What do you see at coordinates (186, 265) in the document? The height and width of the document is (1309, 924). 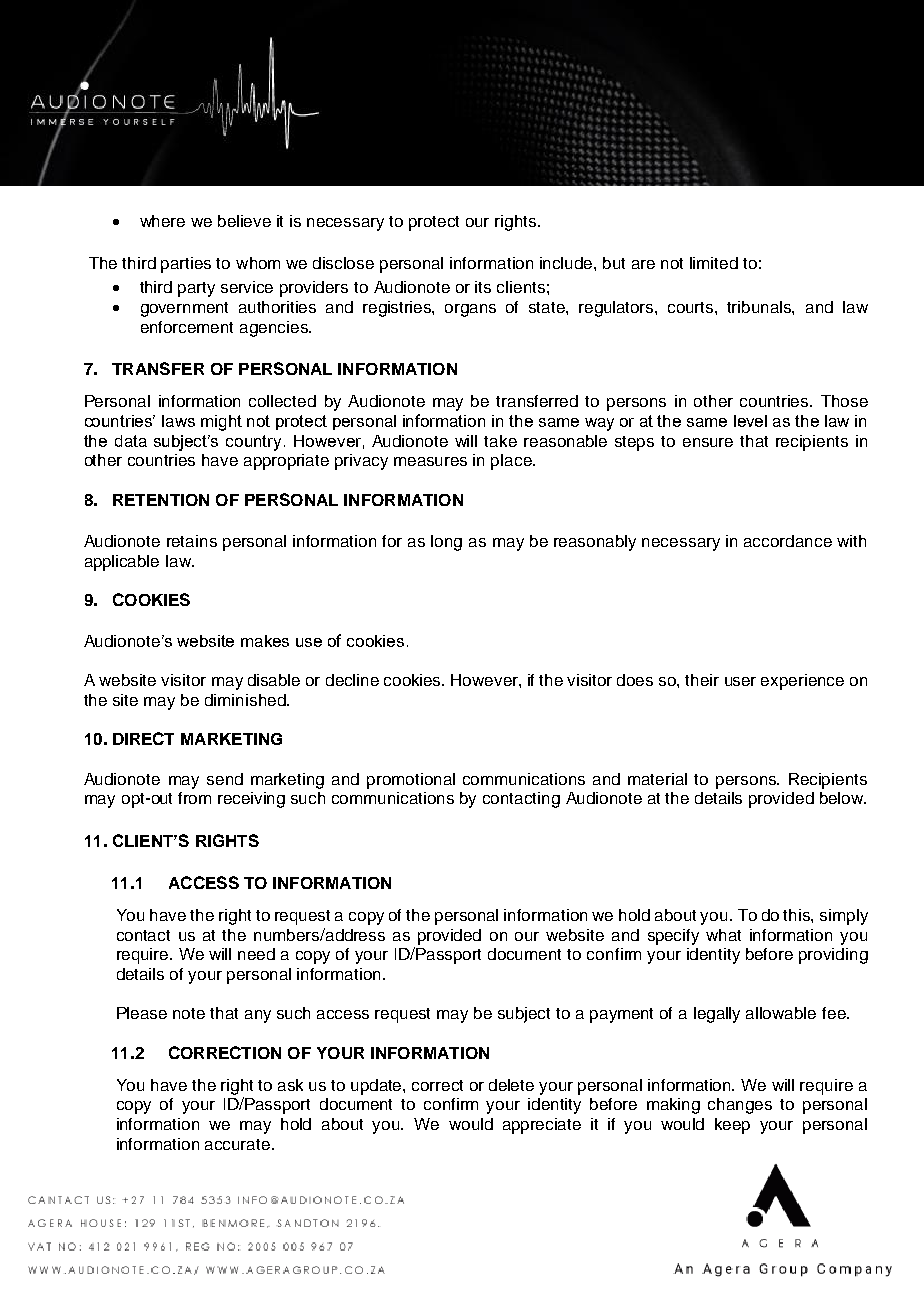 I see `parties` at bounding box center [186, 265].
